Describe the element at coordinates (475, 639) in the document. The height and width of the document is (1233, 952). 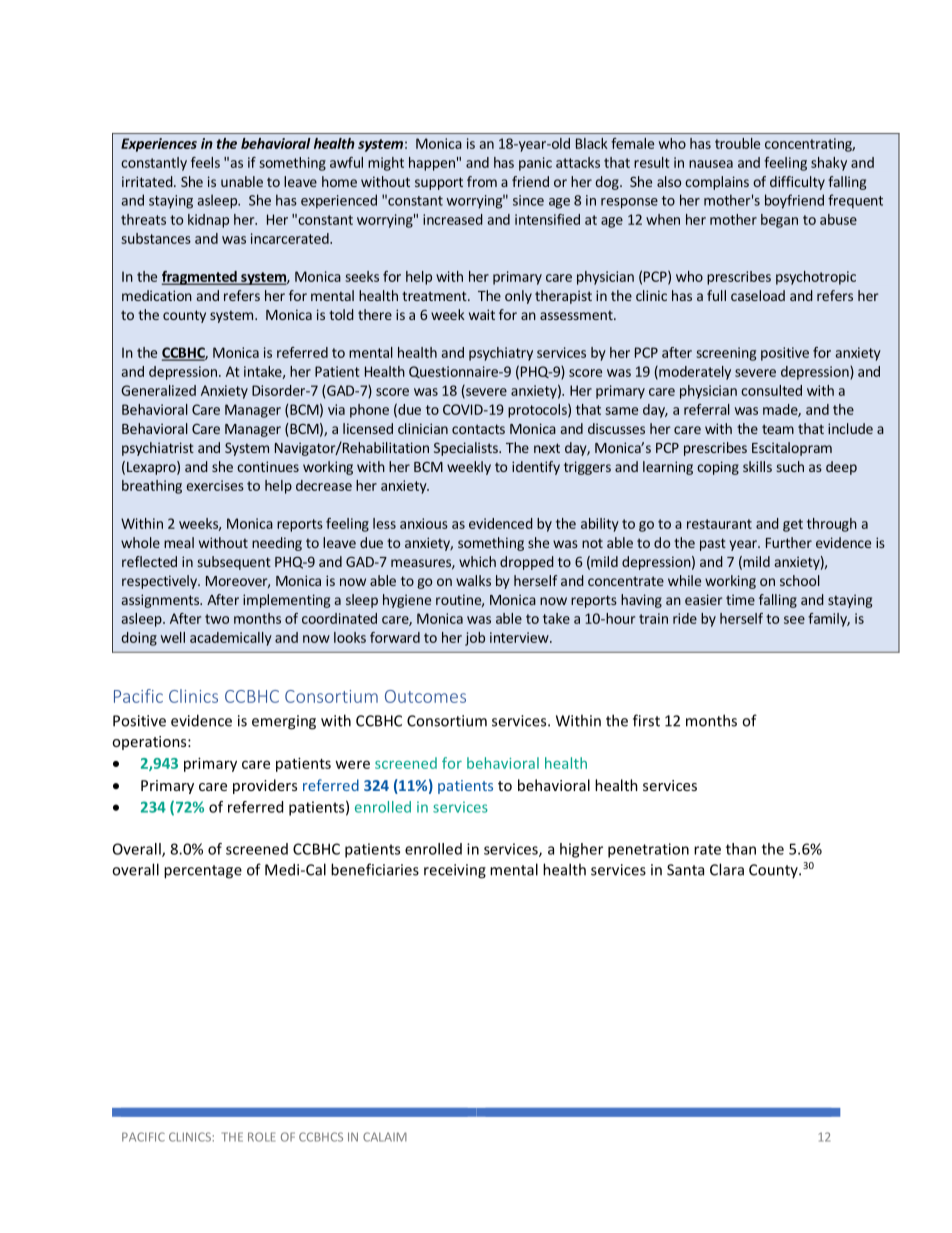
I see `job` at that location.
